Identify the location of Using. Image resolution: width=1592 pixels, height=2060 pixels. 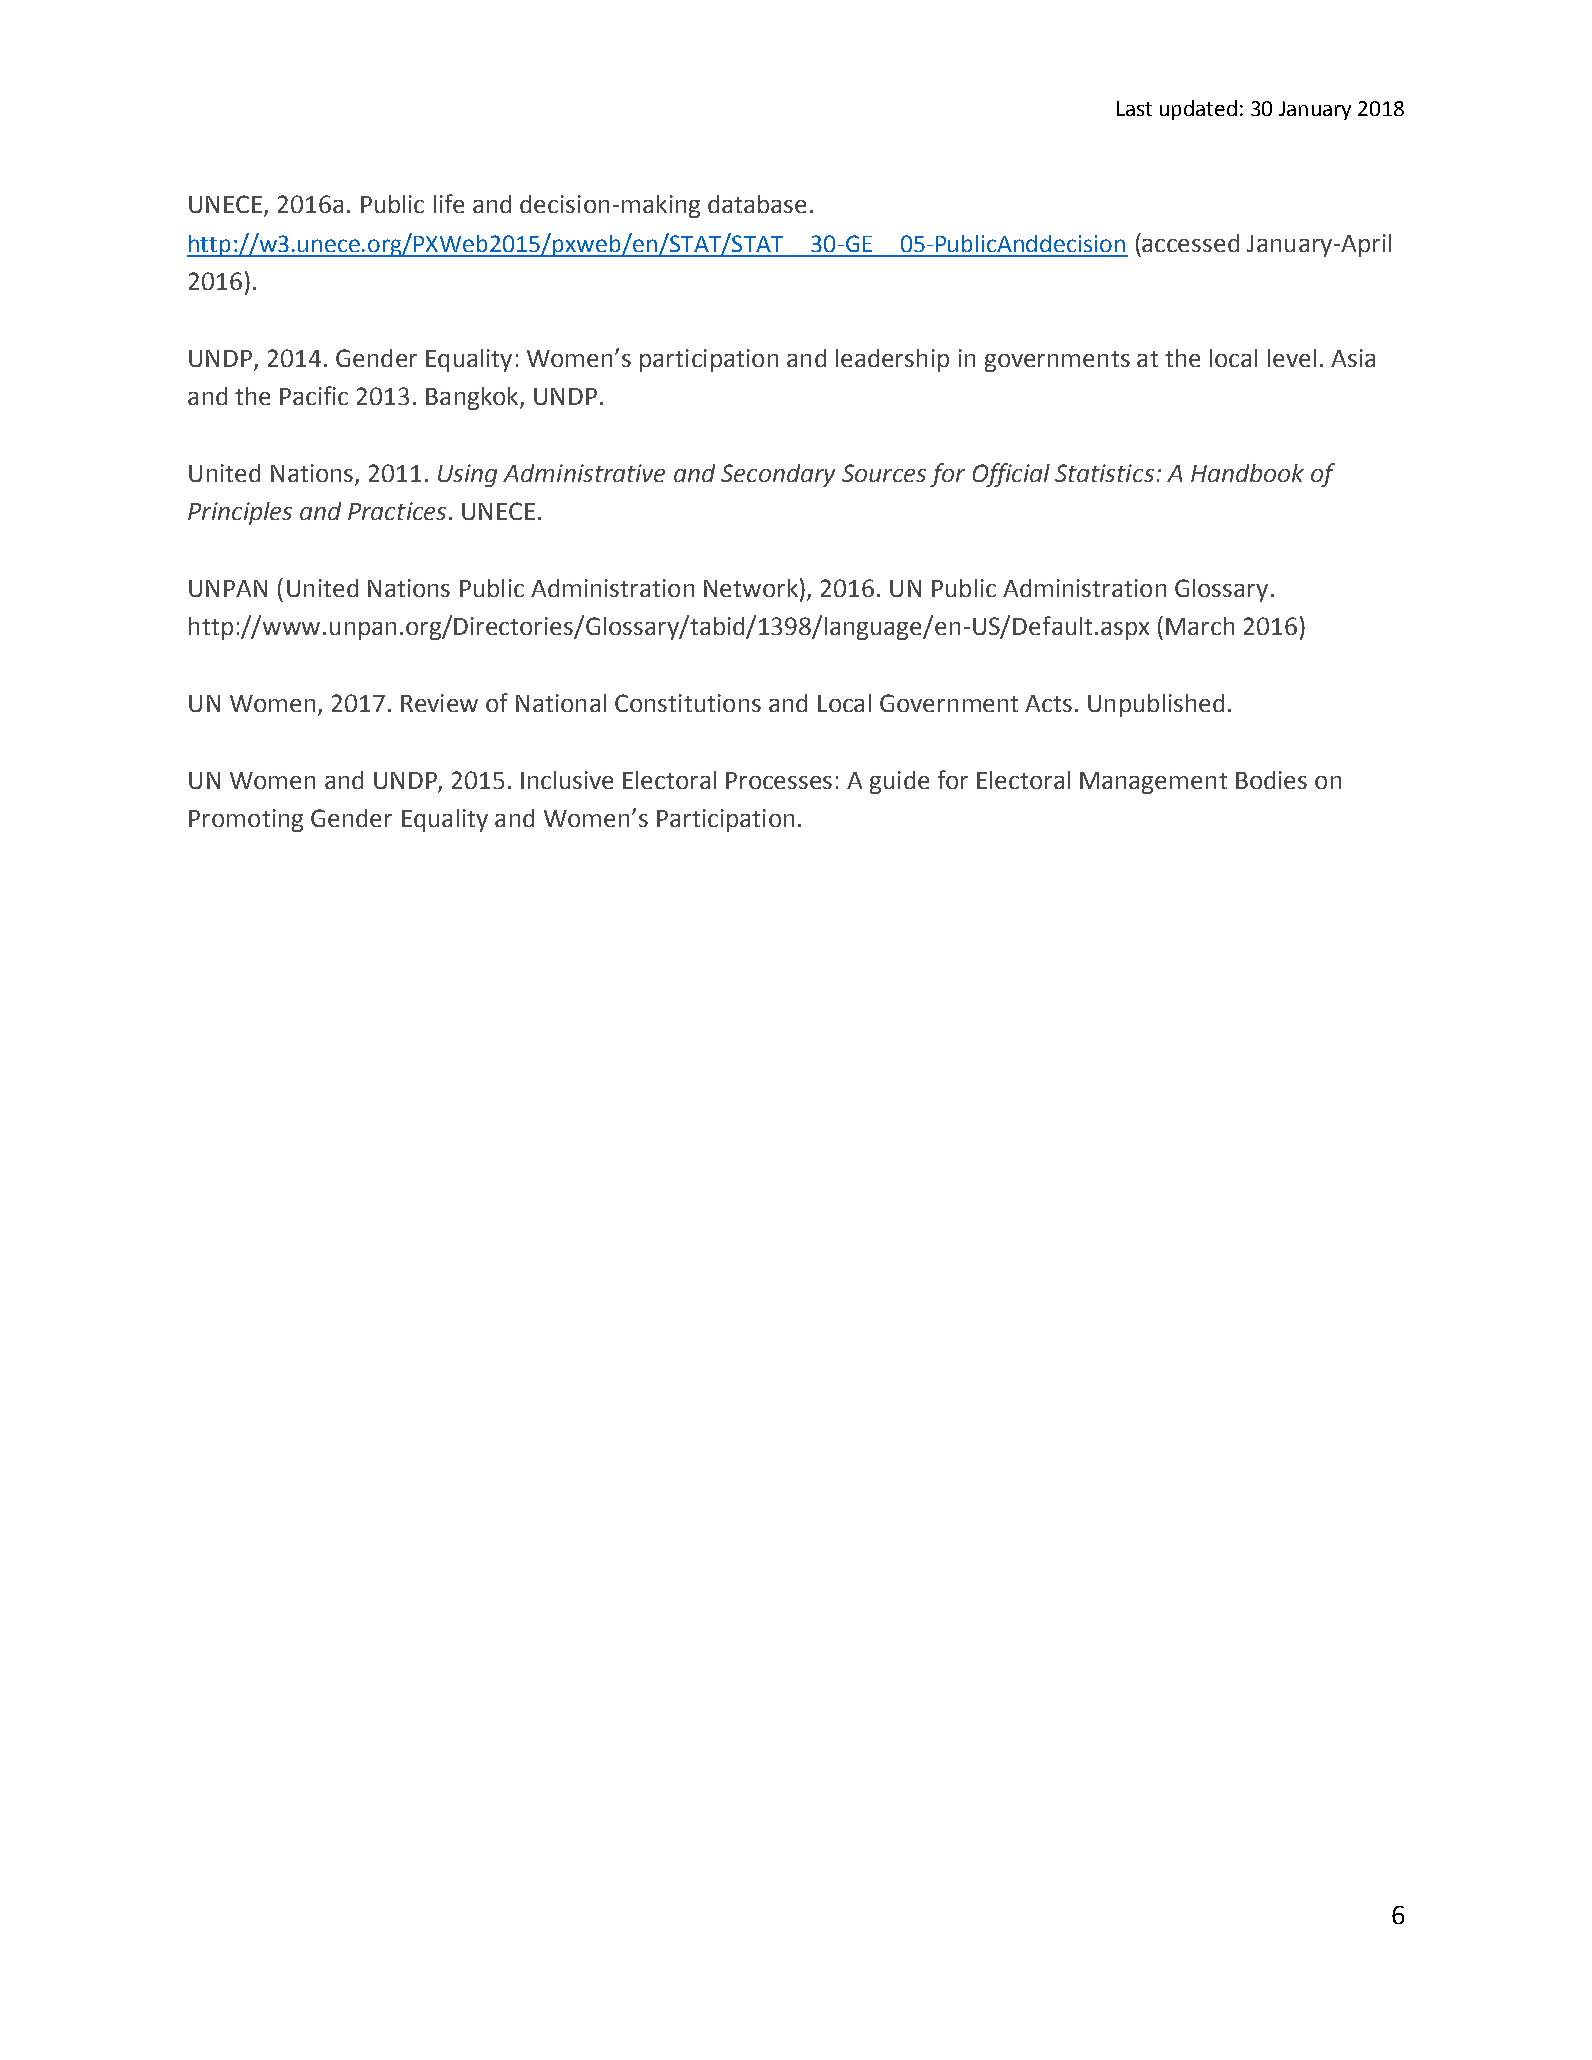
(467, 475).
